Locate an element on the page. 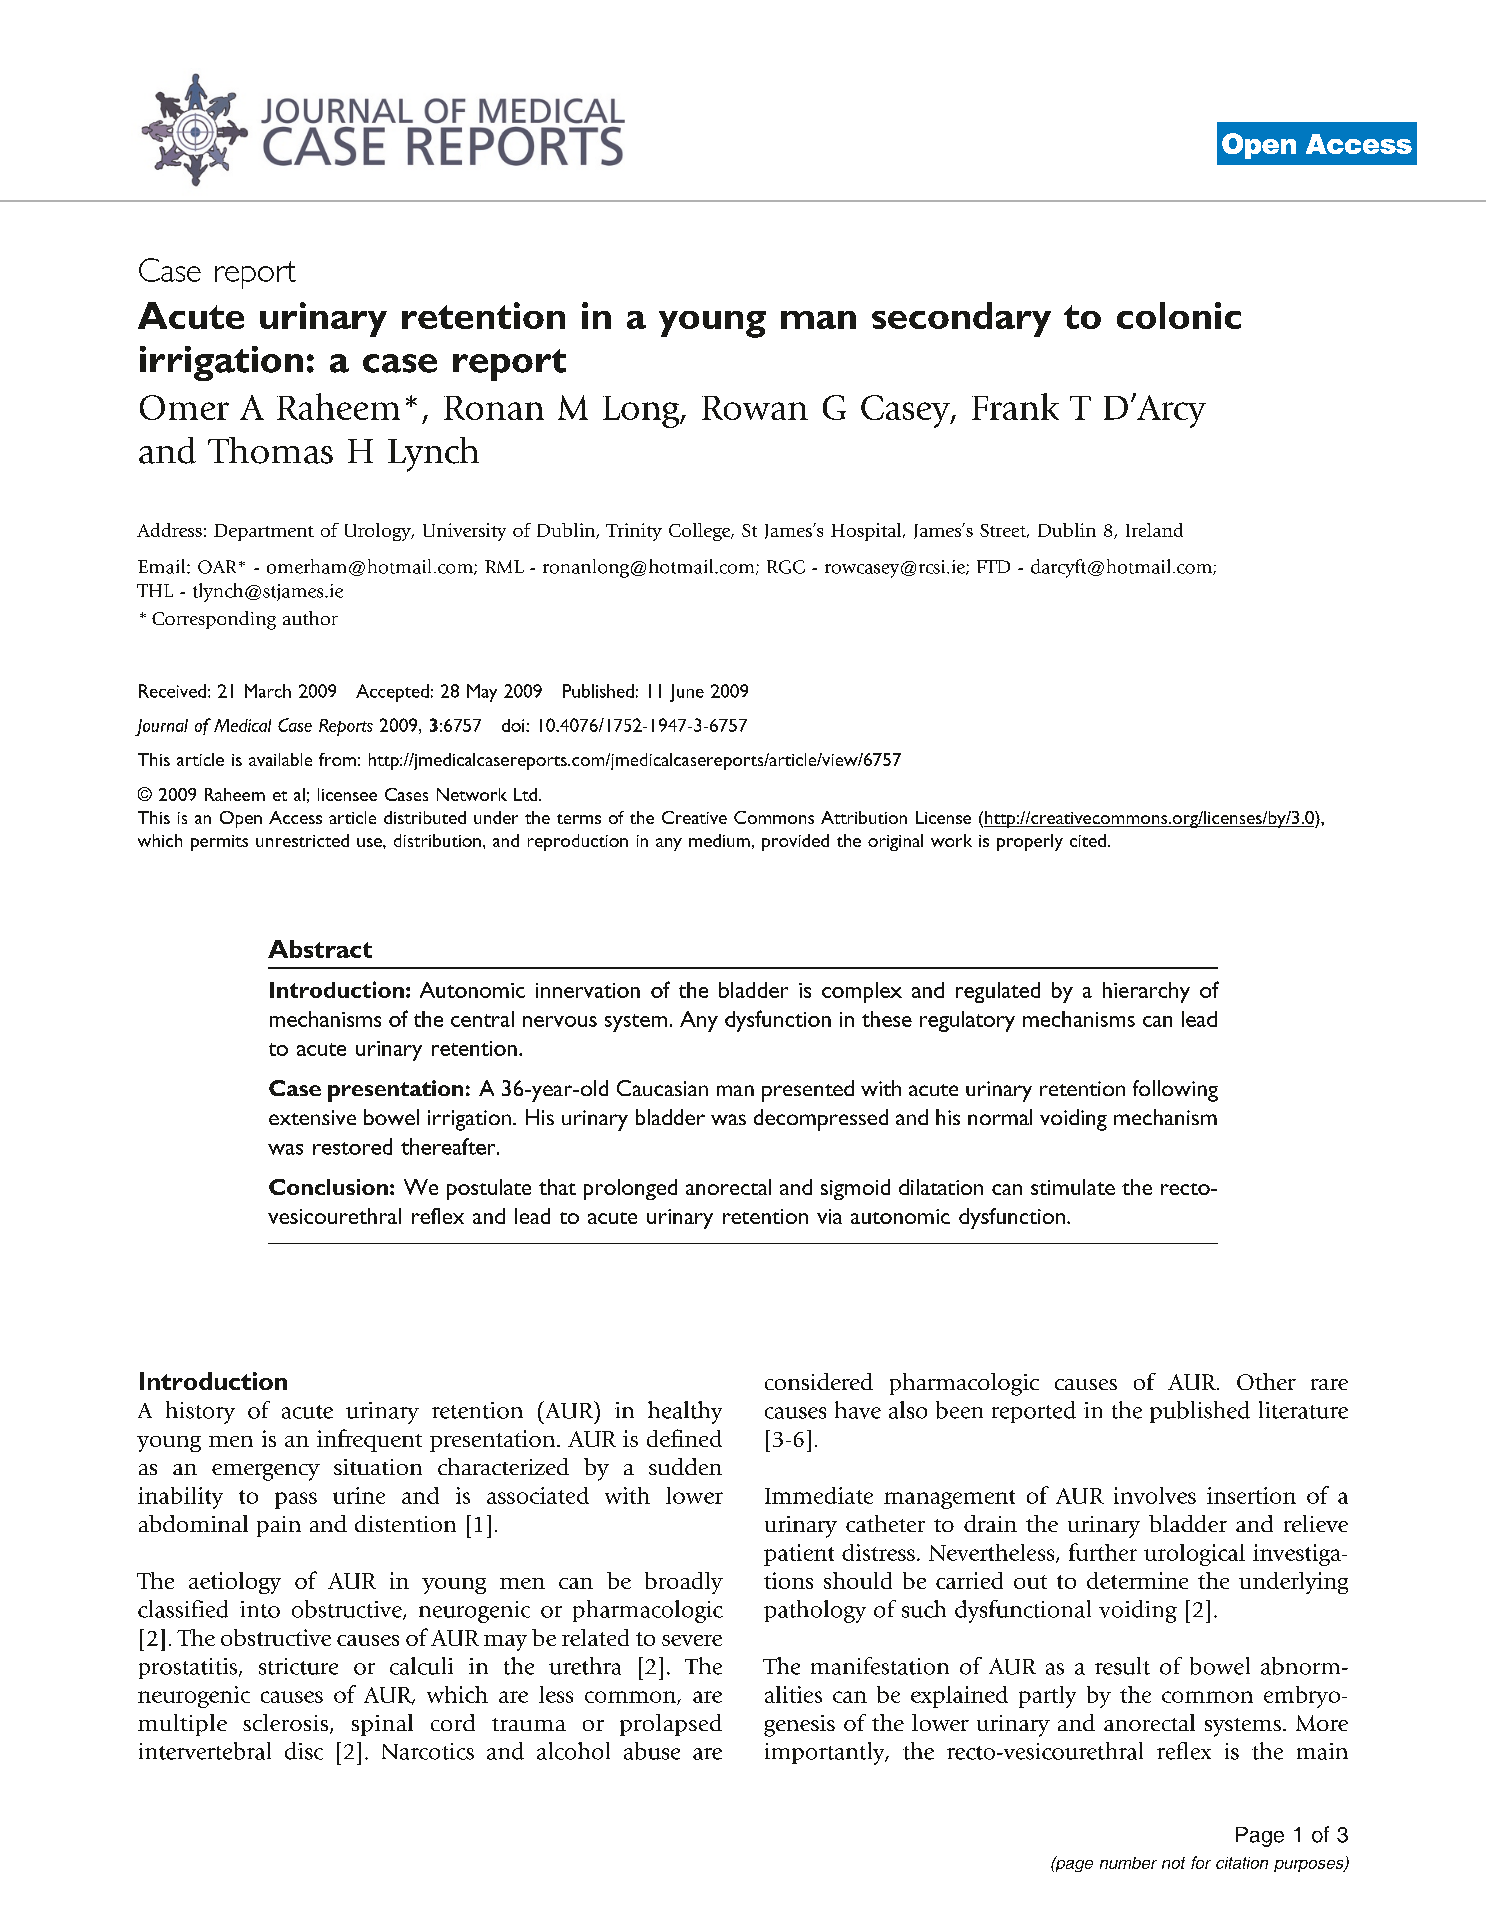 This image has width=1486, height=1927. considered is located at coordinates (819, 1381).
